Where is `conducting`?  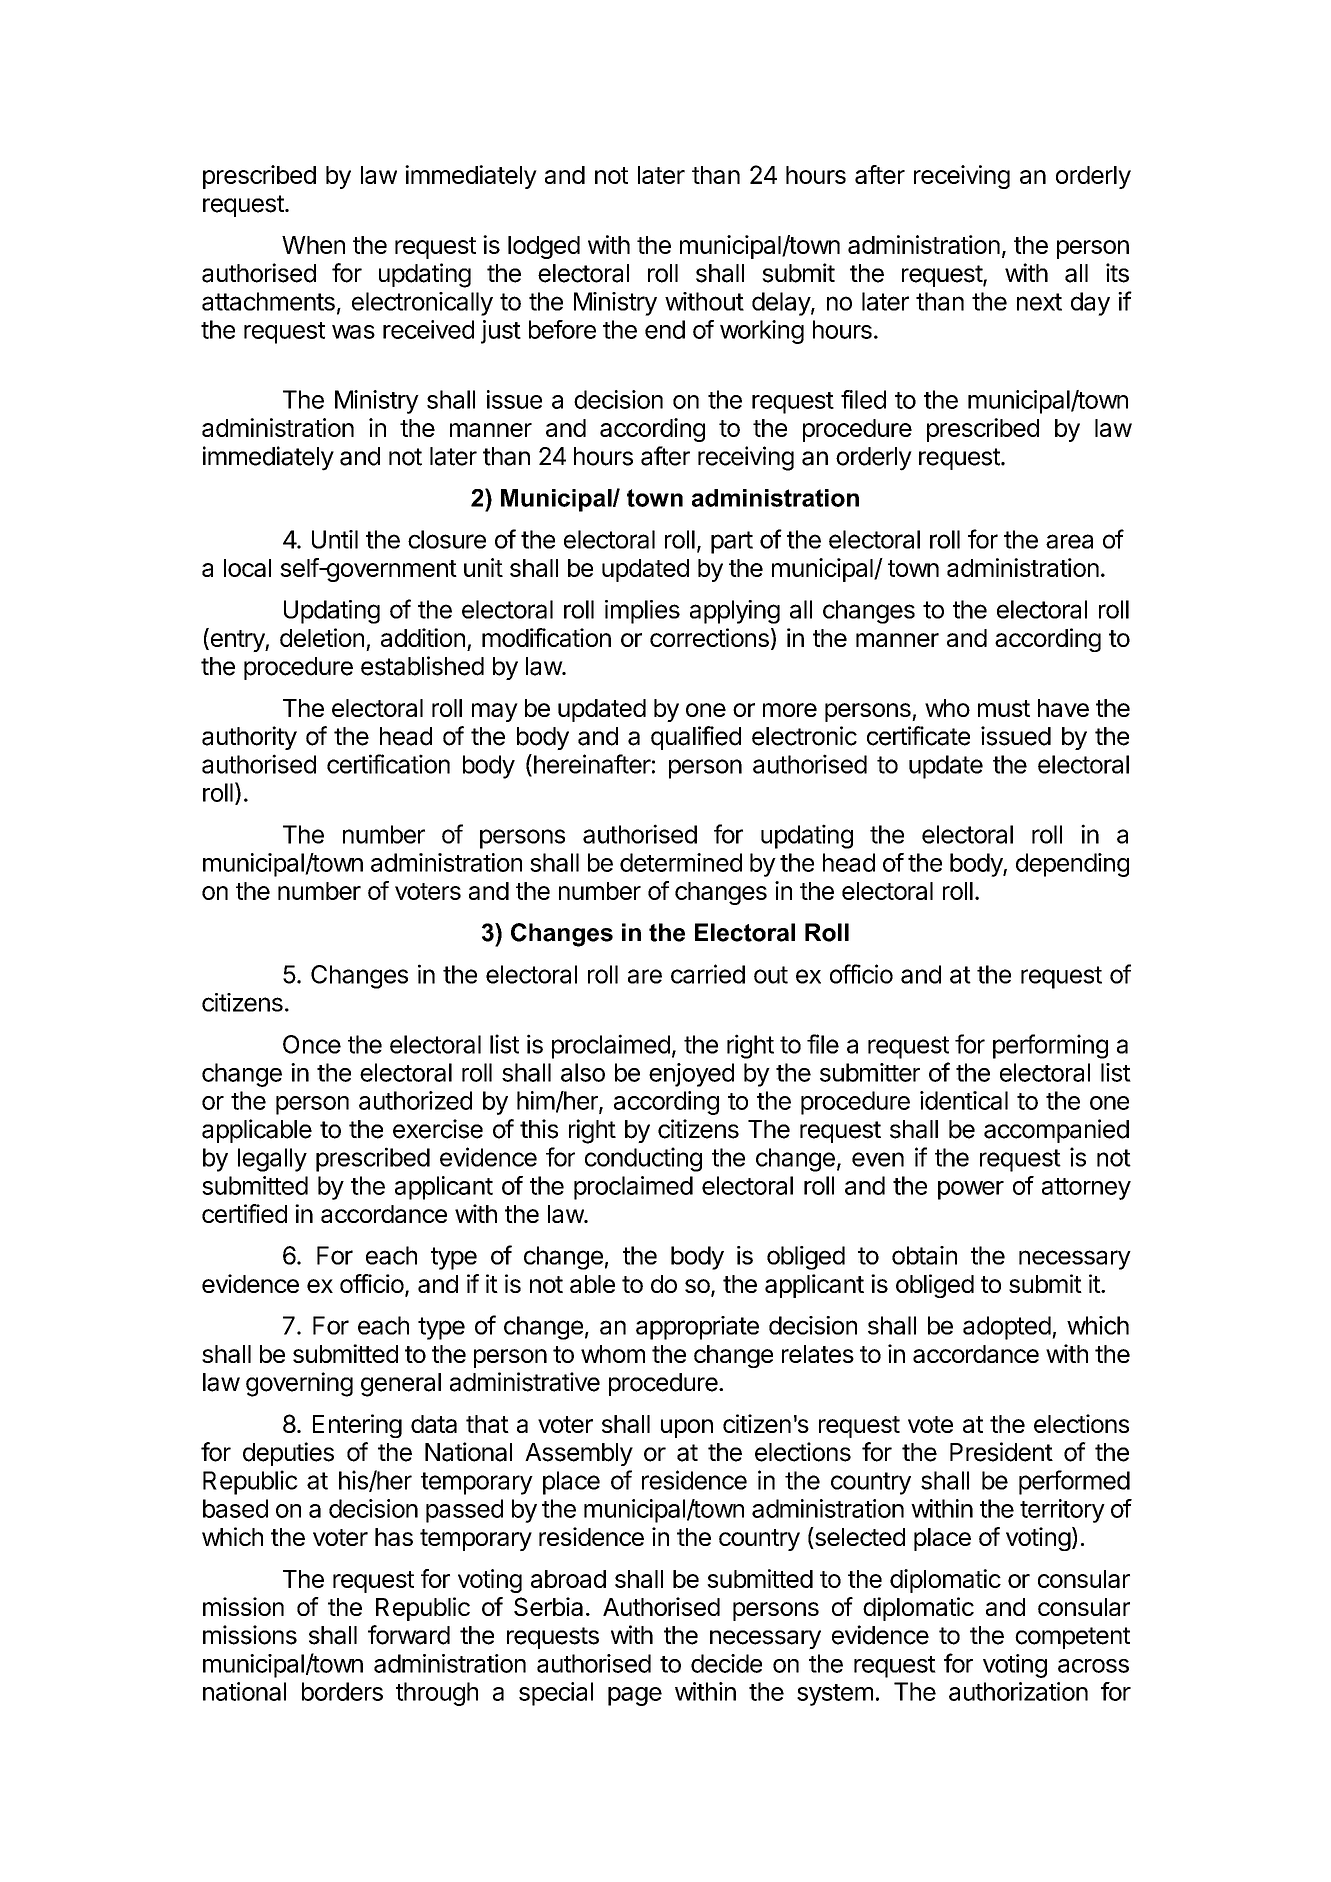
conducting is located at coordinates (643, 1159).
